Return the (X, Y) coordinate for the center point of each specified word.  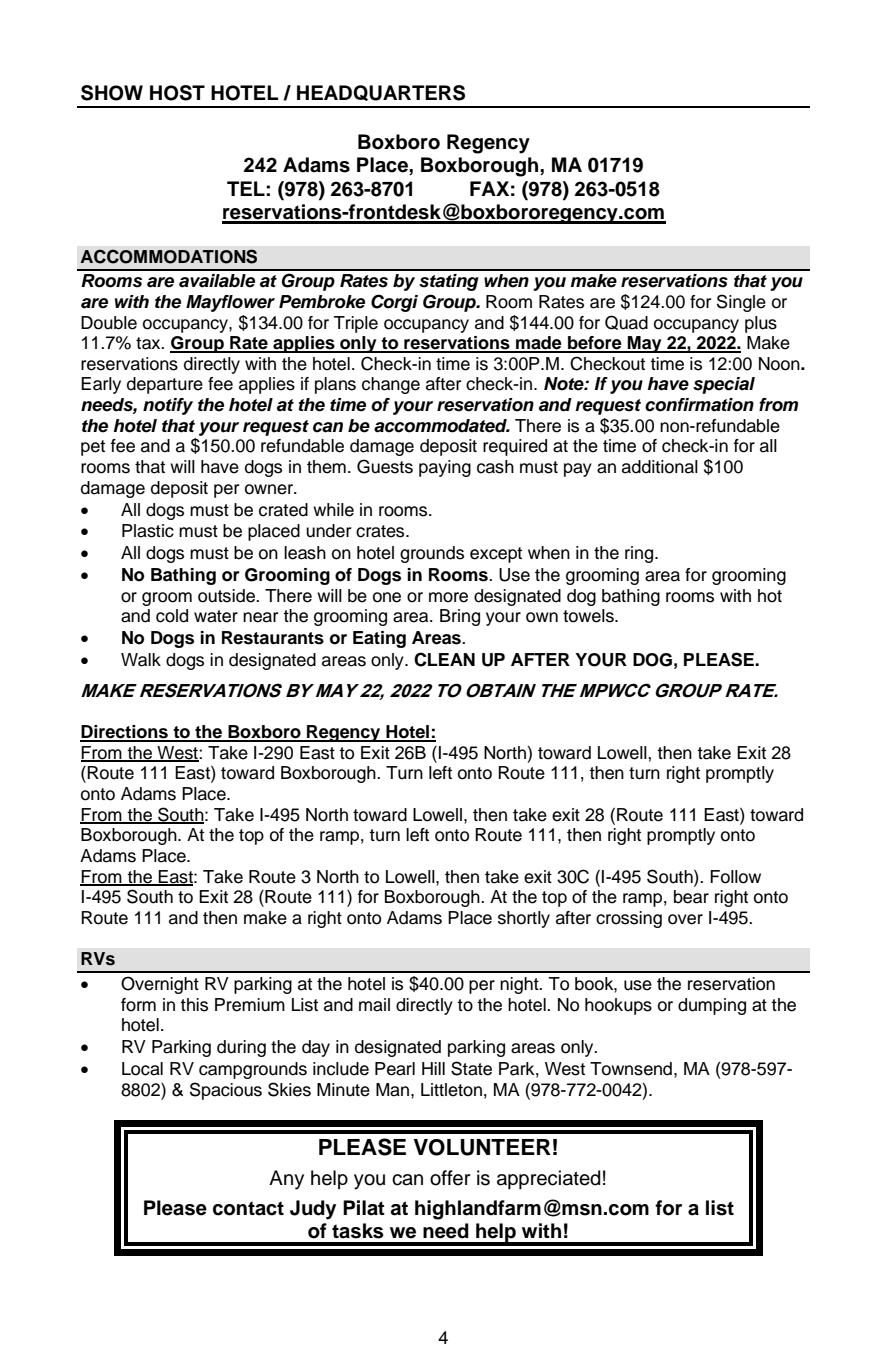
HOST (177, 93)
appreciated (548, 1179)
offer (450, 1178)
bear (691, 897)
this (194, 1005)
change (391, 385)
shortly (524, 919)
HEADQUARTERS (381, 93)
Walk (141, 660)
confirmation (699, 405)
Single (741, 303)
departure (165, 385)
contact (248, 1208)
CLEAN (444, 659)
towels (589, 616)
